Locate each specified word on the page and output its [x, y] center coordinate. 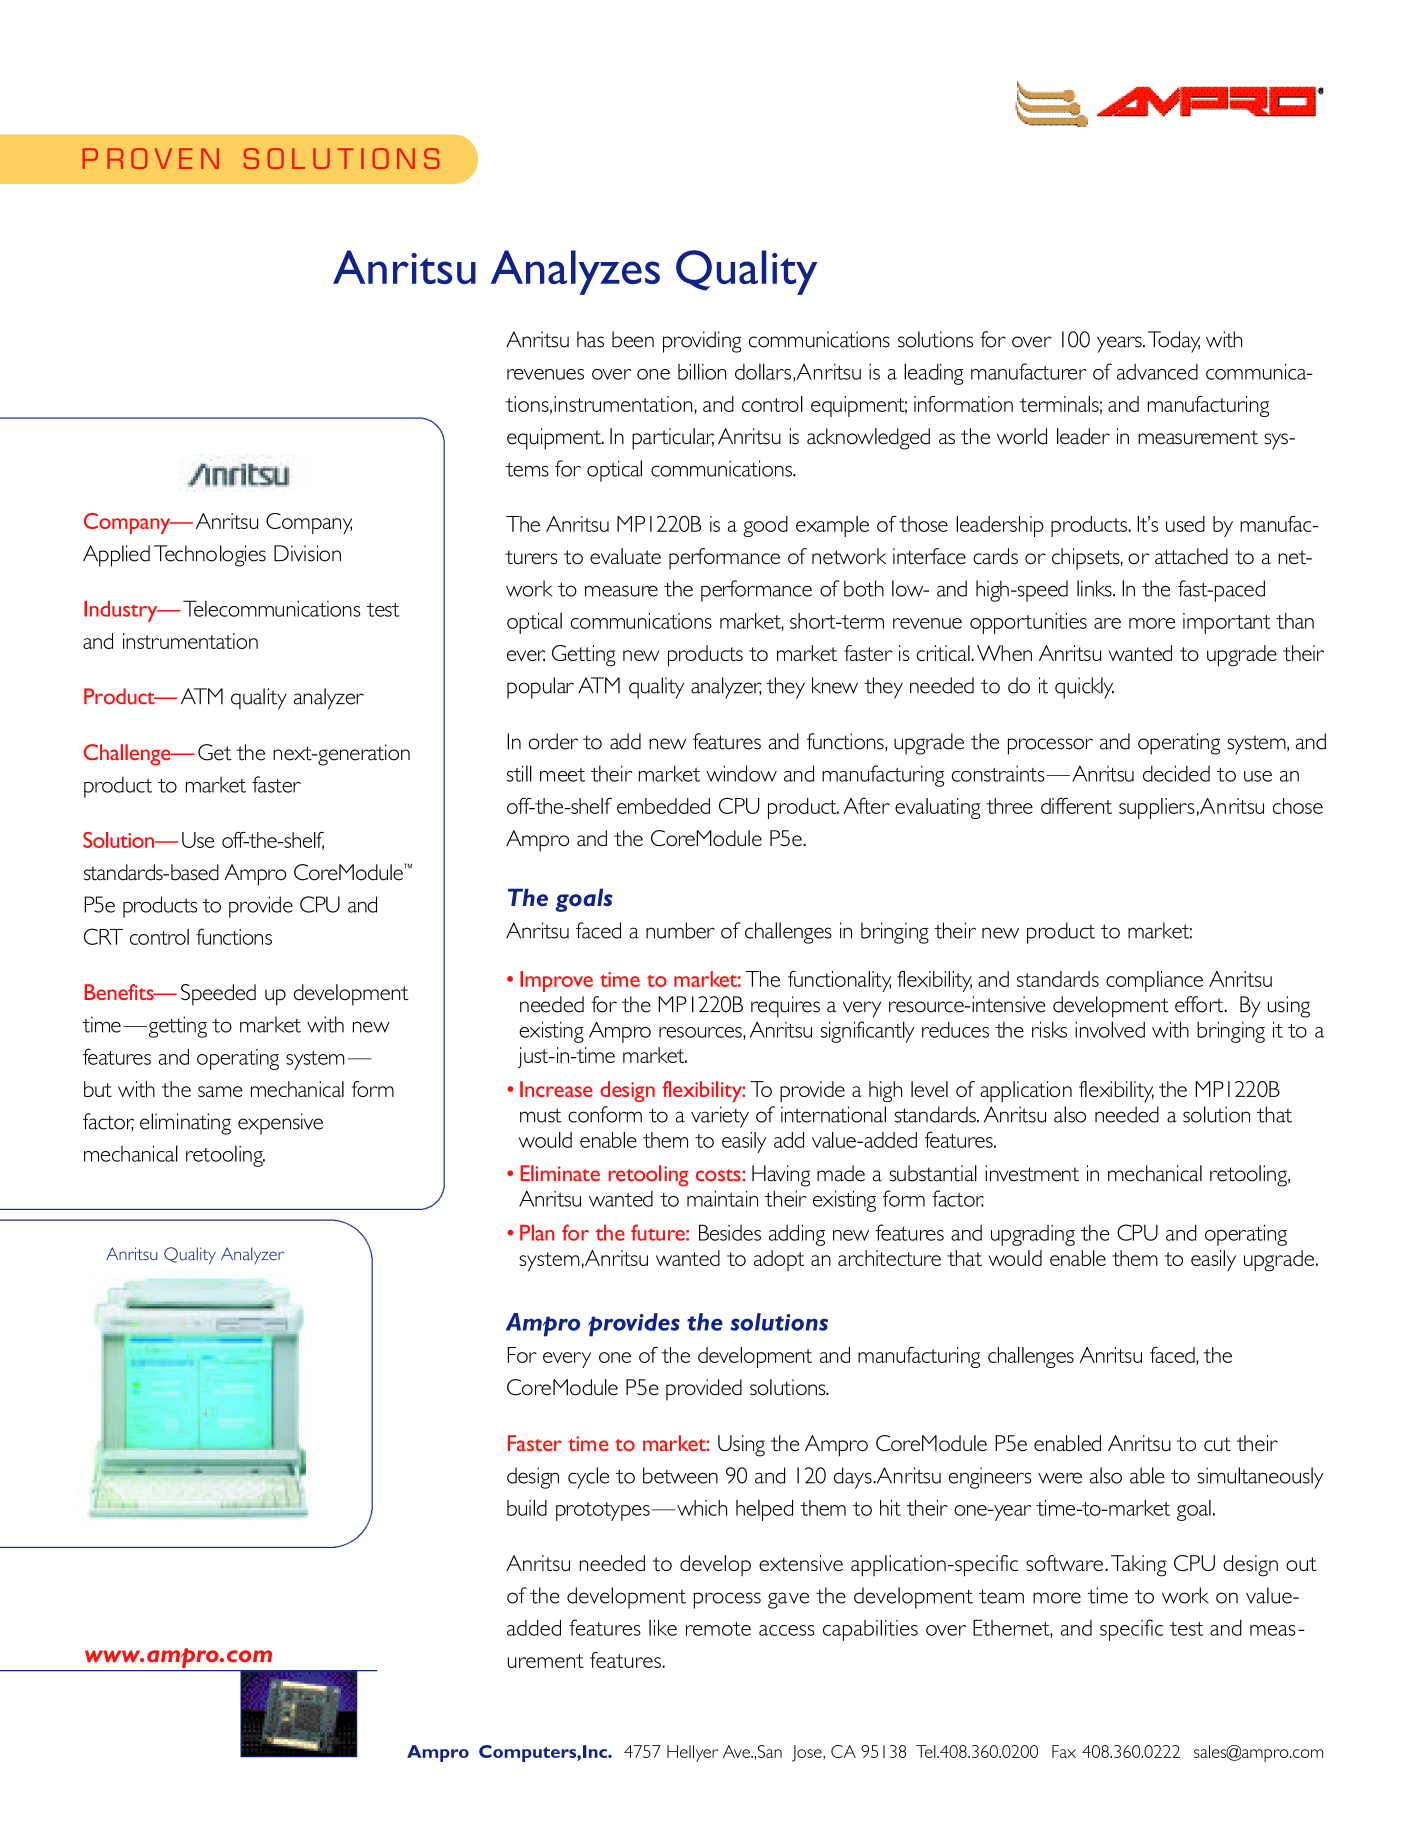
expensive [280, 1124]
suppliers [1157, 808]
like [663, 1627]
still [519, 773]
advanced [1157, 372]
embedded [663, 806]
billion [702, 371]
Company [309, 523]
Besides [730, 1232]
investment [1032, 1173]
